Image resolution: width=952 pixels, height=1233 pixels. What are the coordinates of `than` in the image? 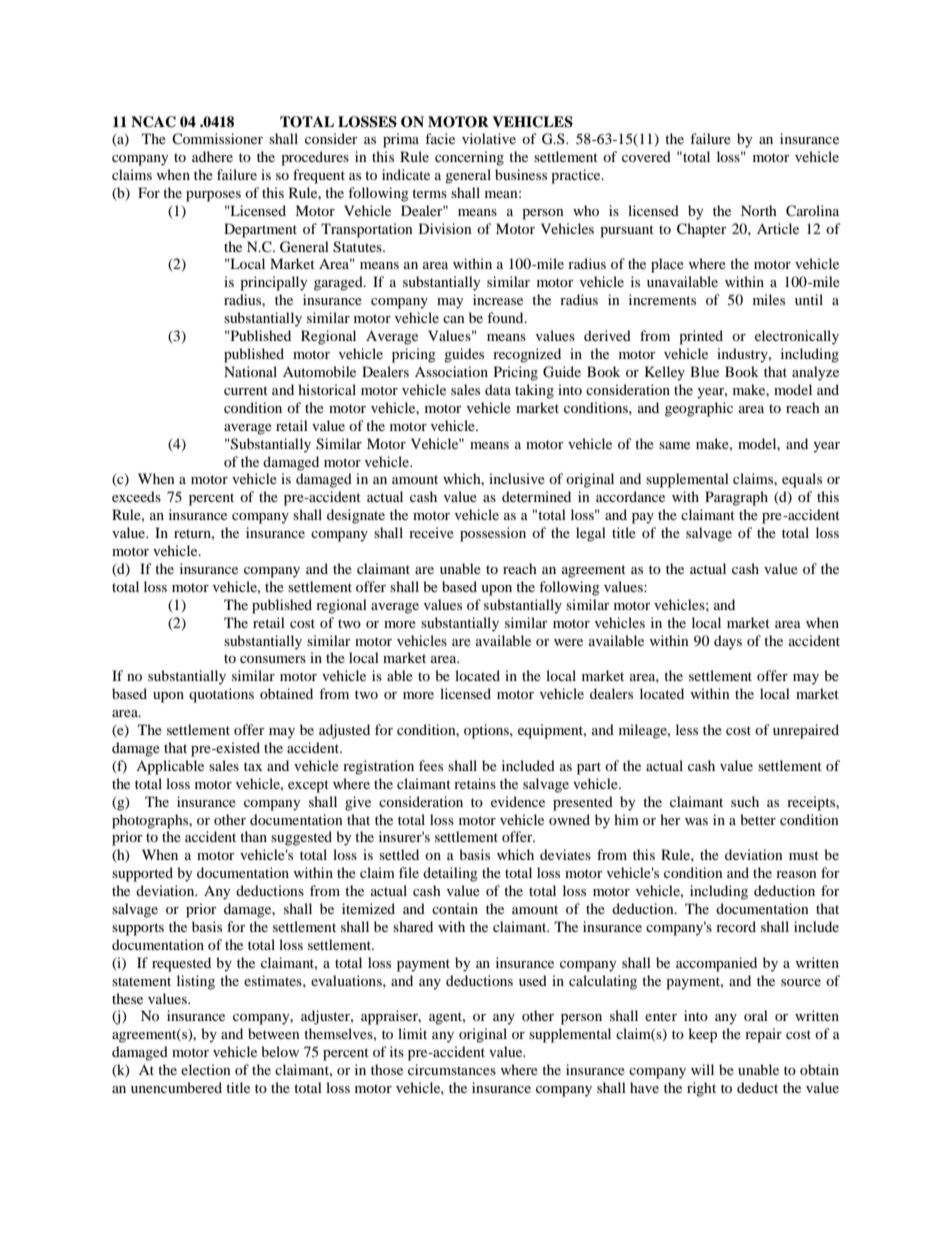 It's located at (253, 836).
